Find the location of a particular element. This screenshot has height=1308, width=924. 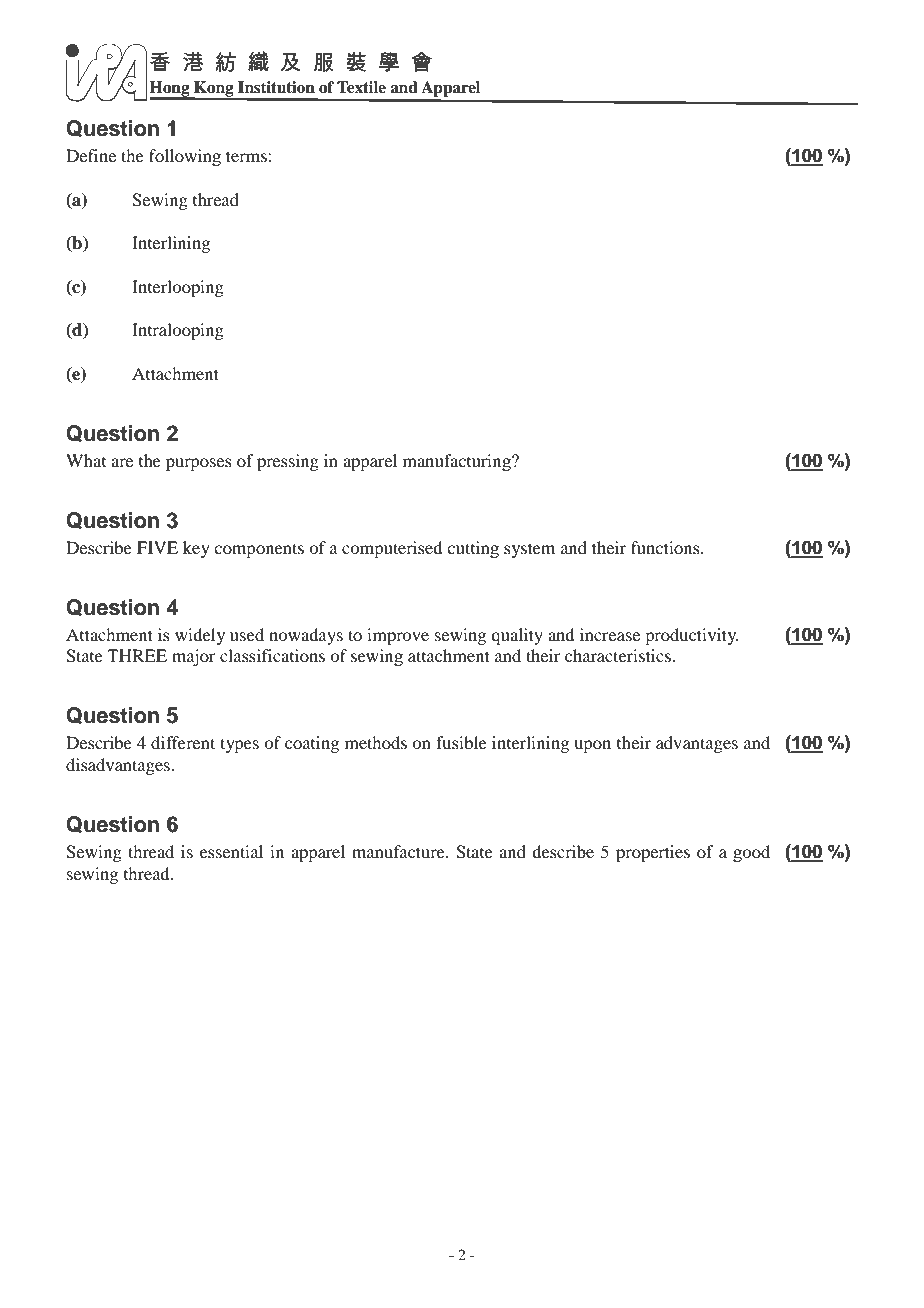

pressing is located at coordinates (288, 462).
